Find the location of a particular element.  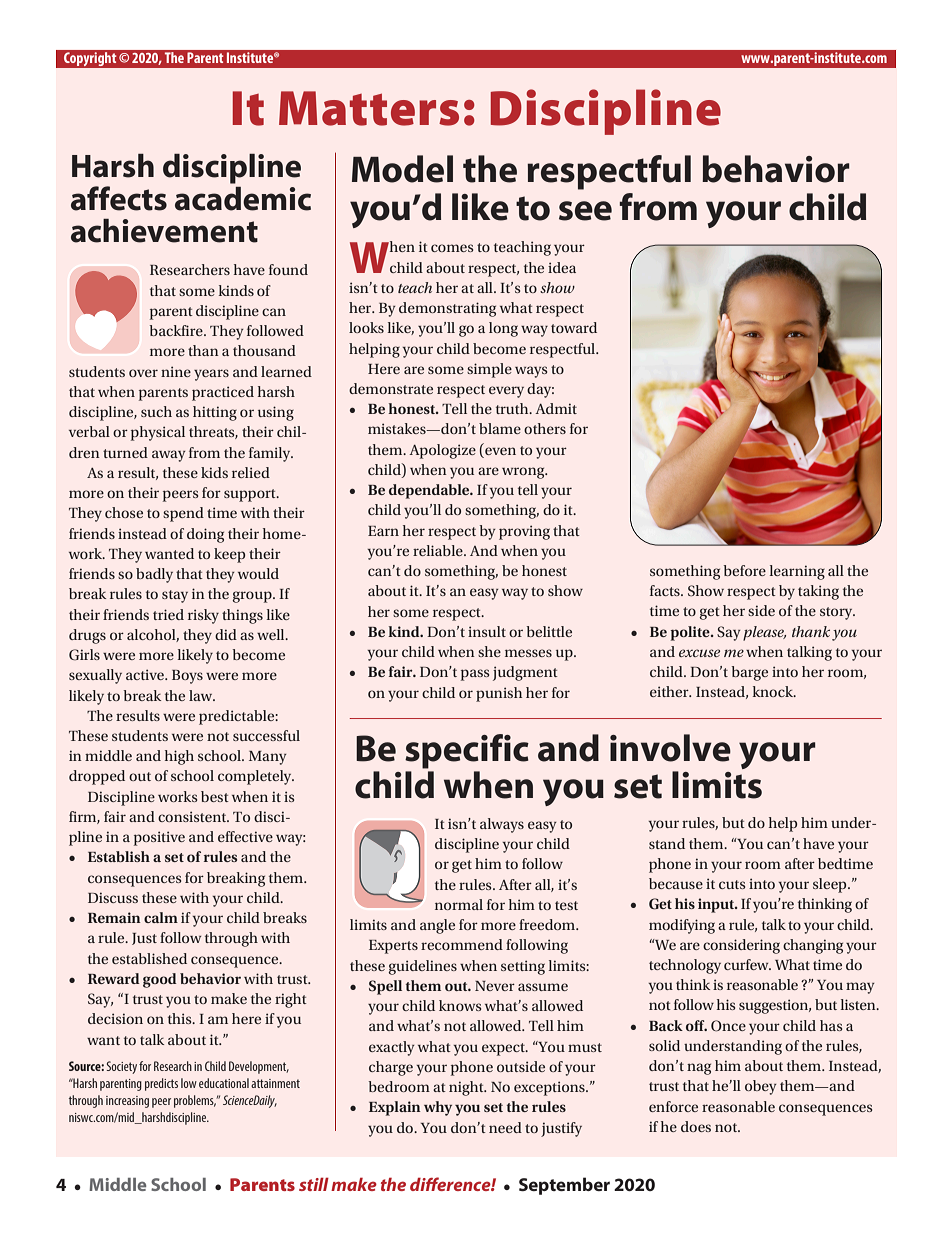

need is located at coordinates (505, 1127).
